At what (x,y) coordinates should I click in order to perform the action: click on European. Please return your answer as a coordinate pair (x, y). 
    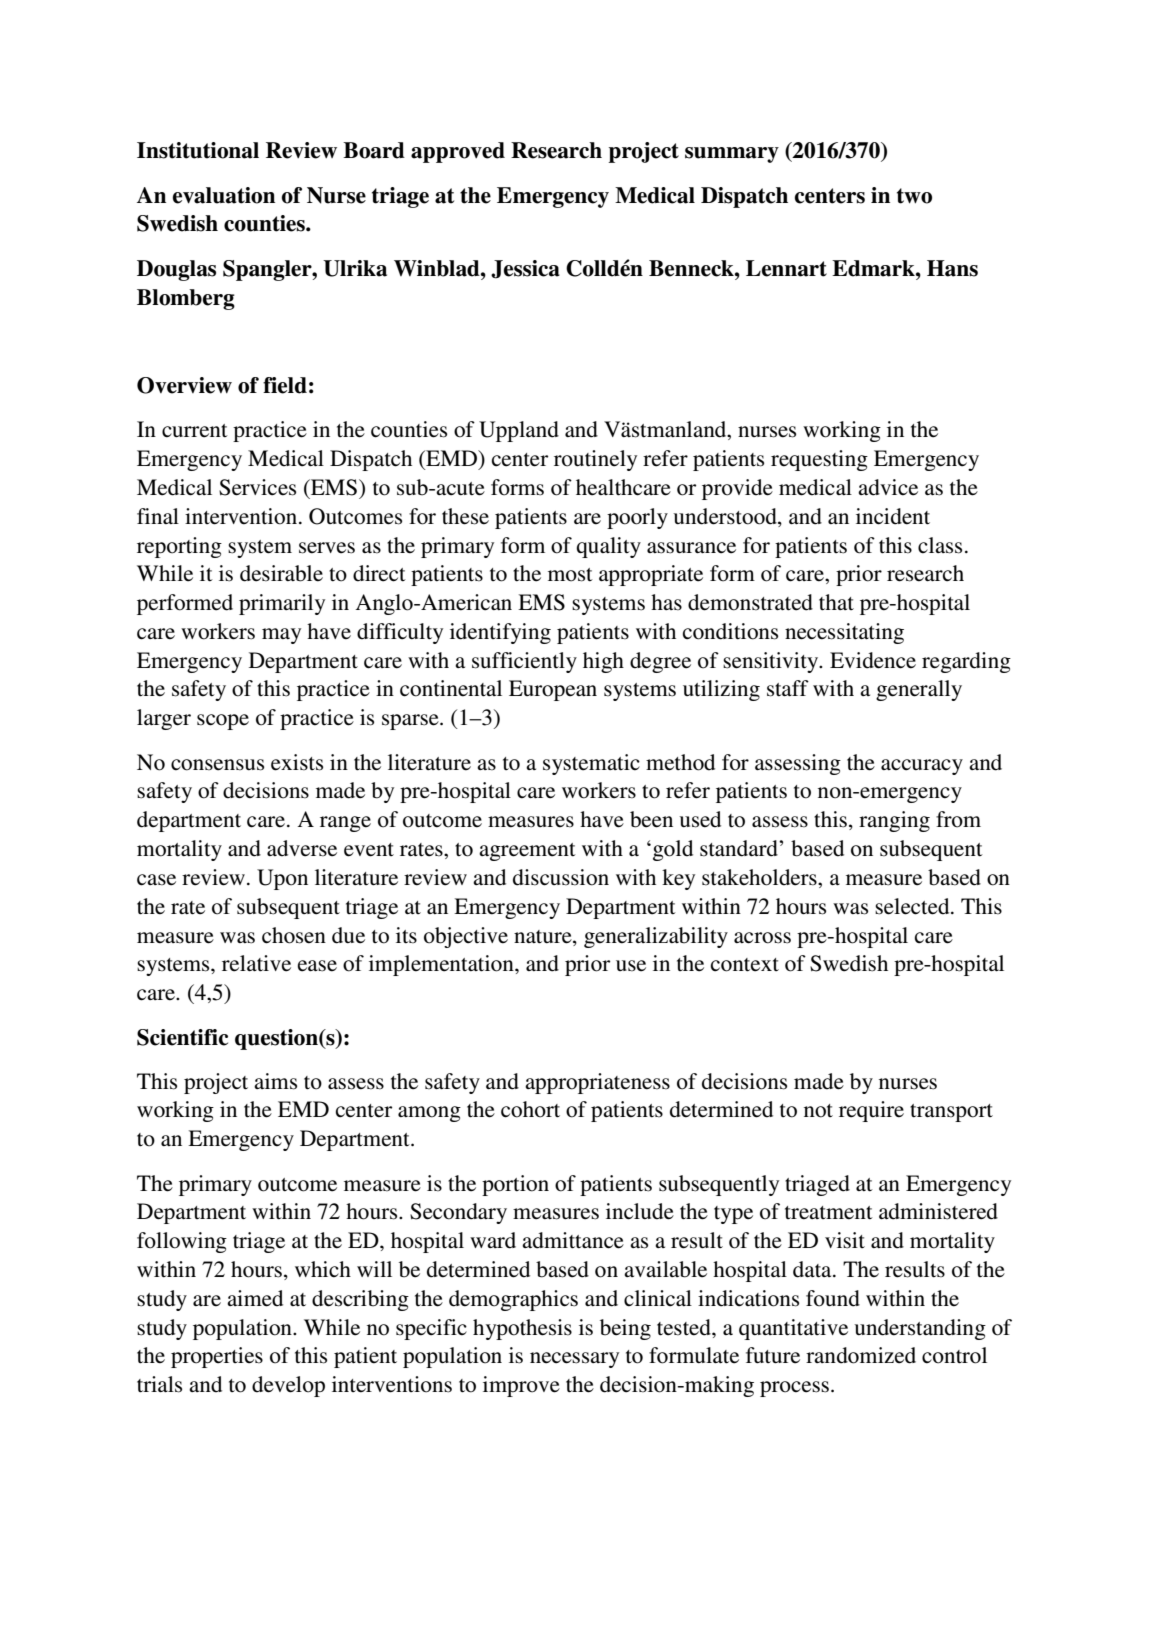
    Looking at the image, I should click on (553, 690).
